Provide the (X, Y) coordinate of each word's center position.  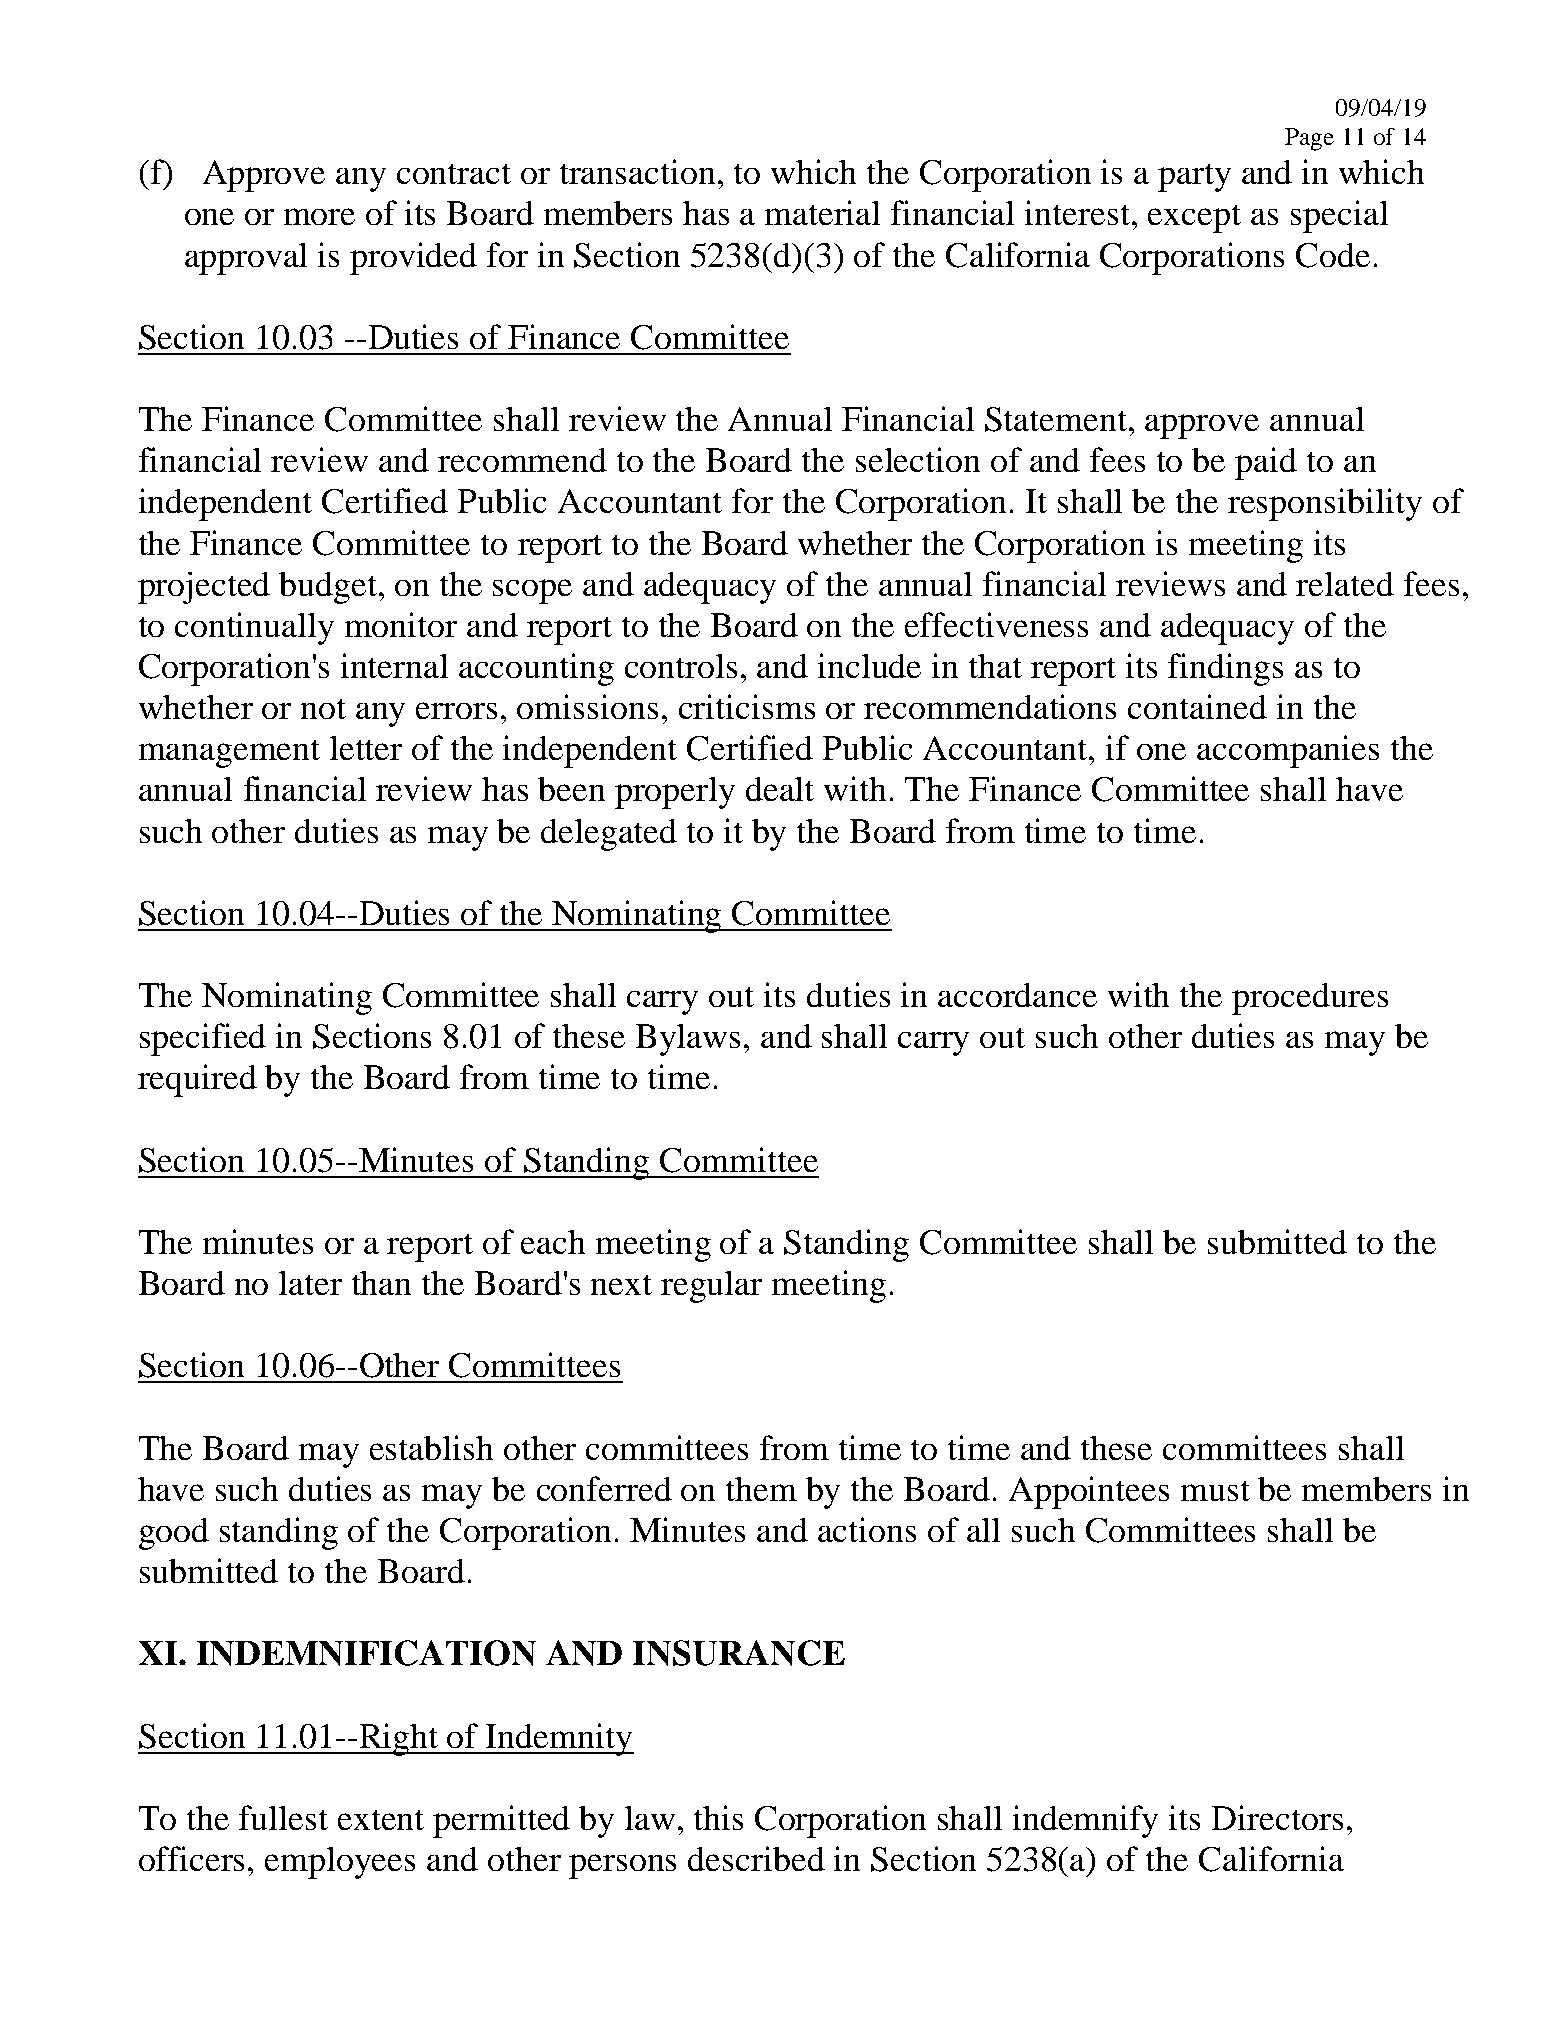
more (319, 216)
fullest (283, 1817)
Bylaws (688, 1040)
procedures (1310, 999)
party (1194, 178)
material (822, 212)
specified (203, 1039)
